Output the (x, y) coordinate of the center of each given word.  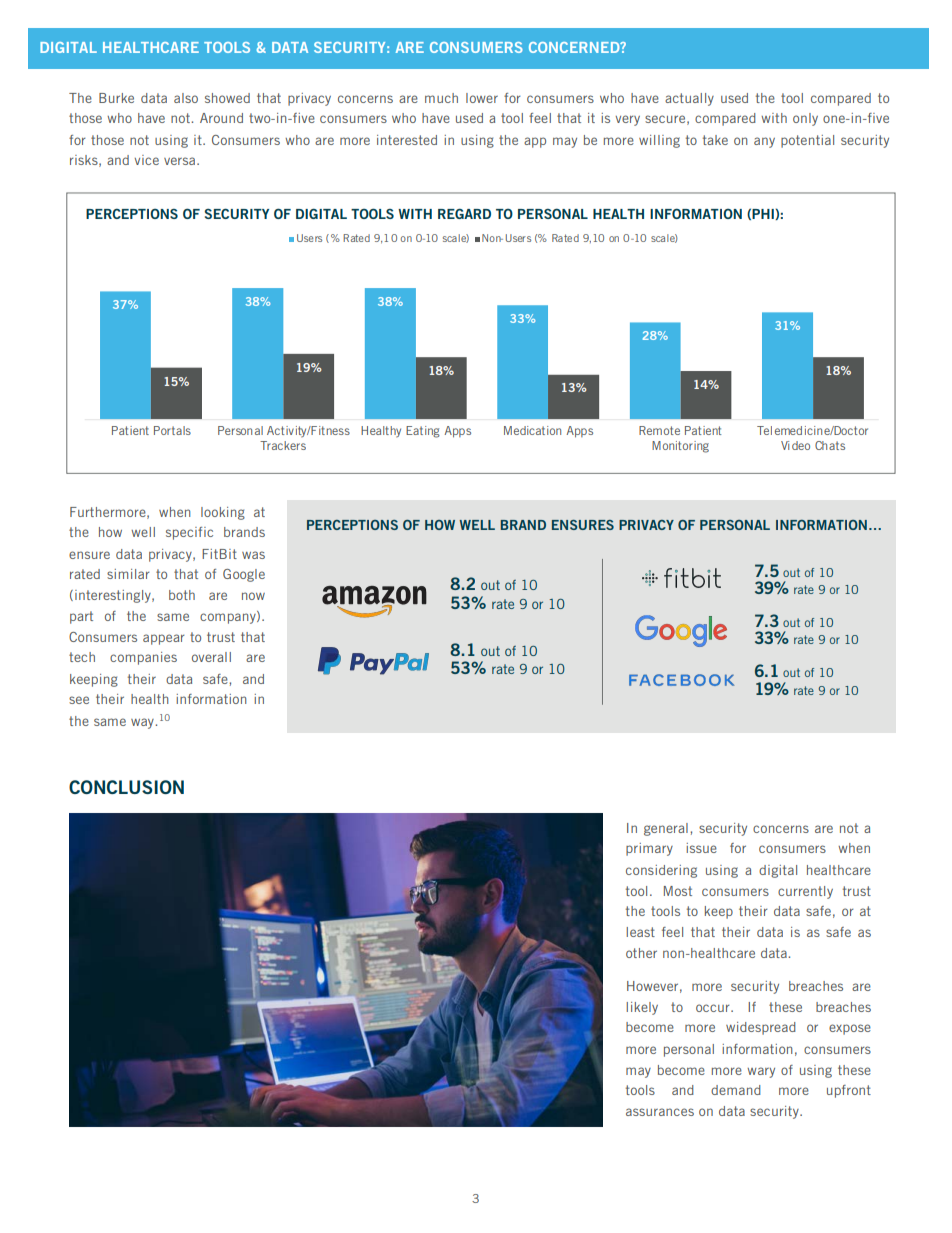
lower (482, 98)
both (182, 595)
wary (761, 1072)
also (186, 98)
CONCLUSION (126, 787)
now (253, 596)
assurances (660, 1112)
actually (689, 99)
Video (795, 445)
